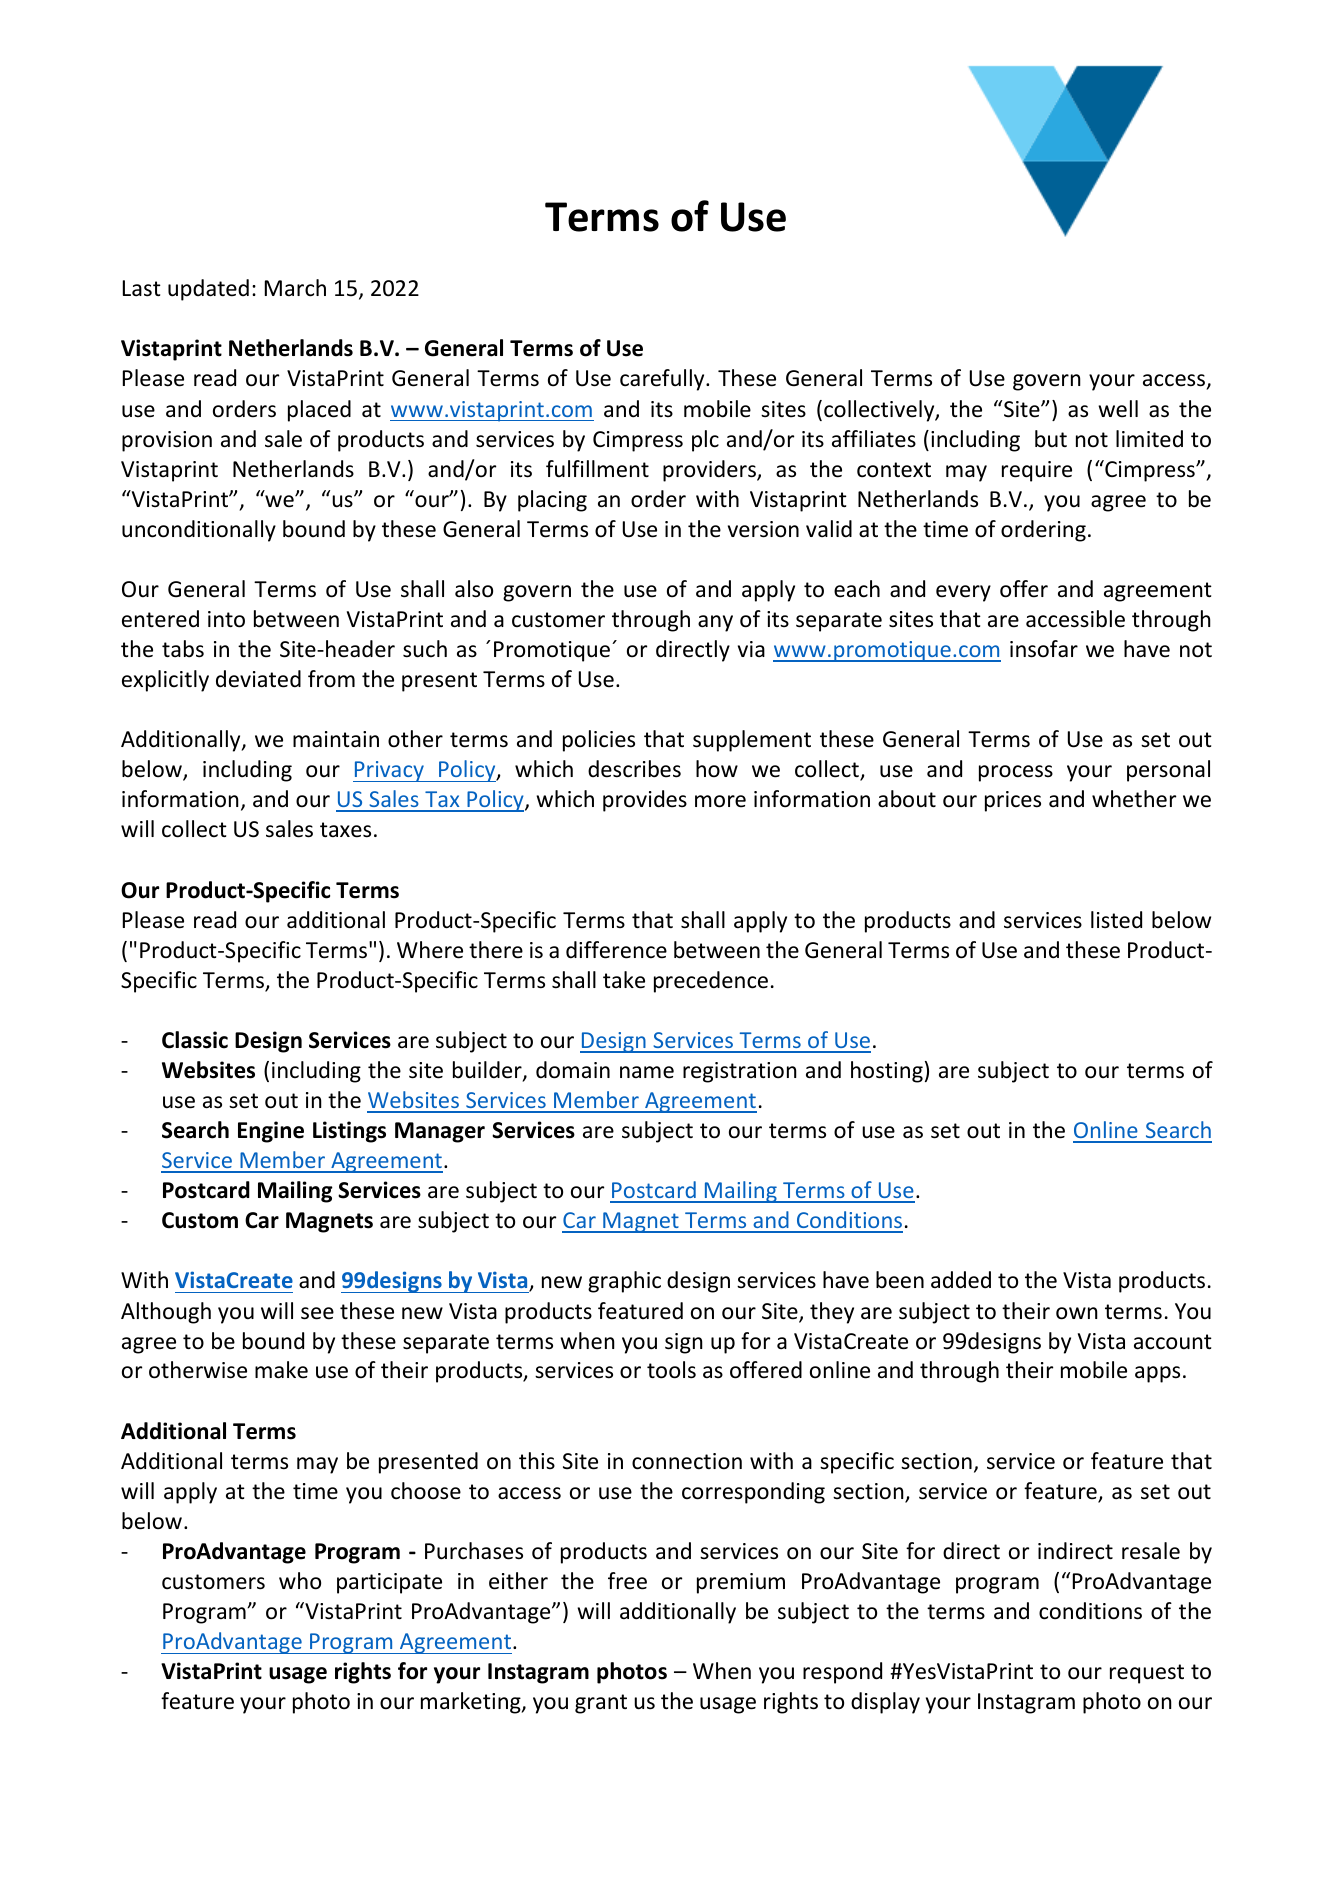  I want to click on into, so click(226, 619).
